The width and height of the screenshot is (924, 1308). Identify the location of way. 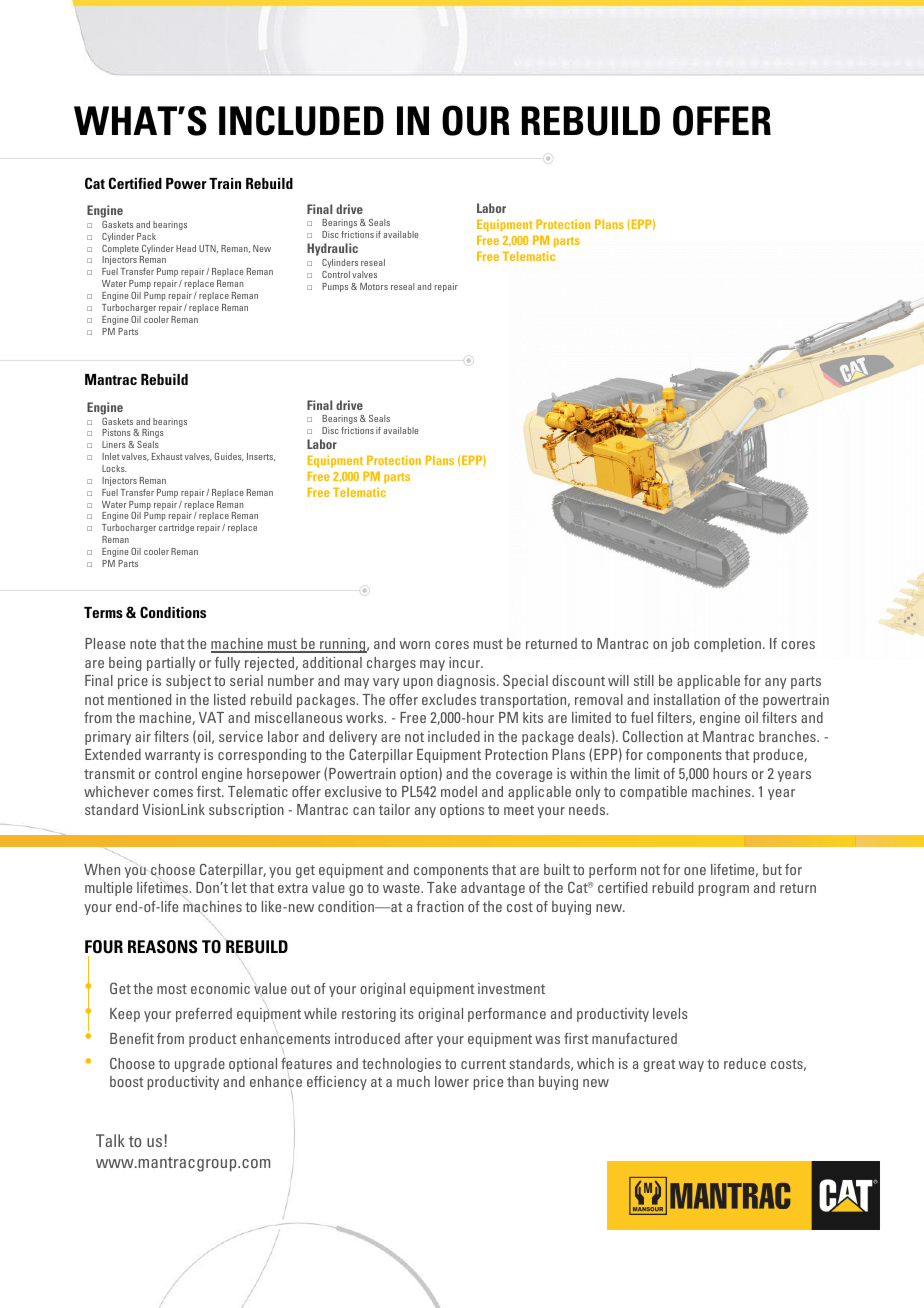
(691, 1066).
